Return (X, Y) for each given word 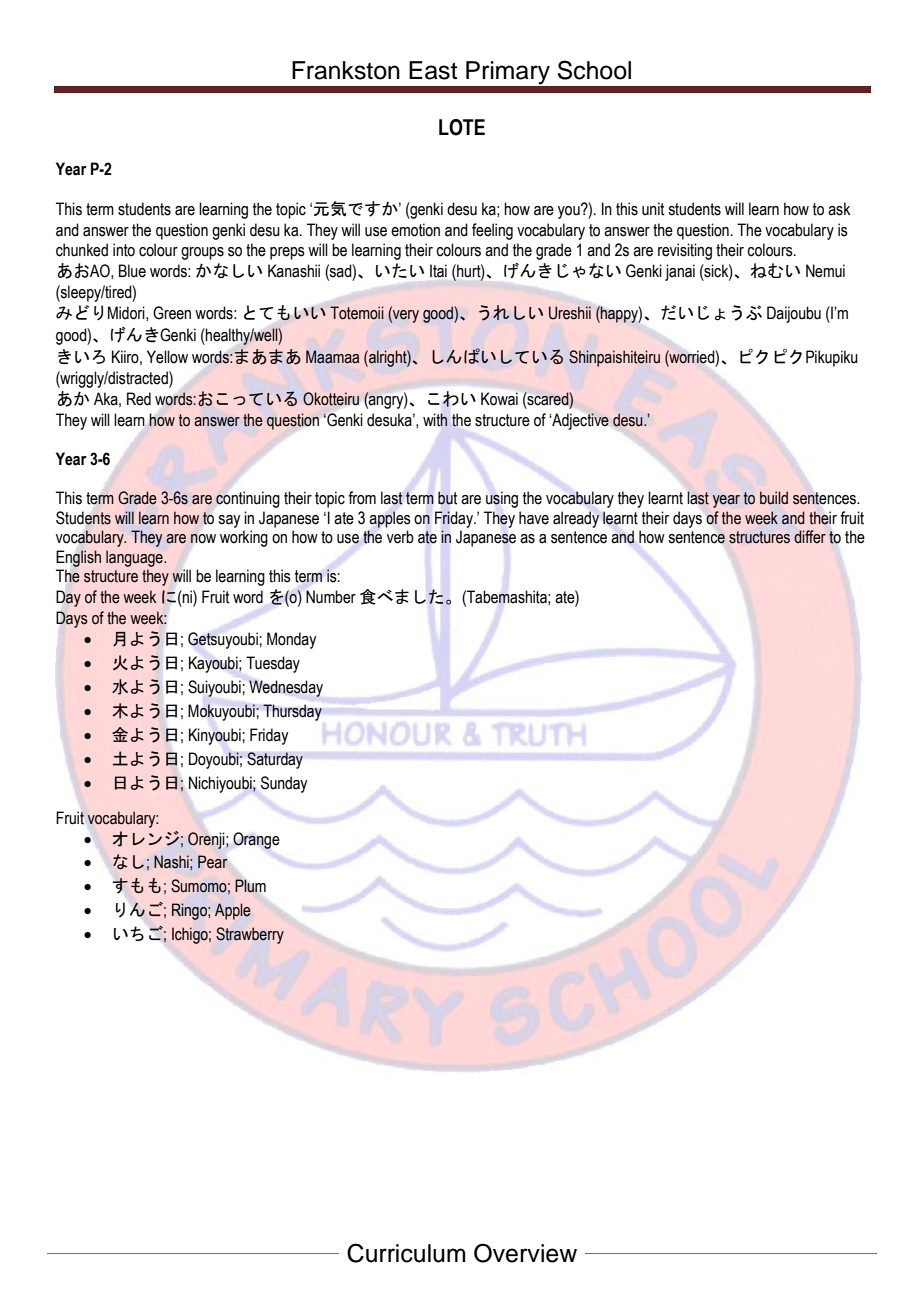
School (594, 70)
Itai (438, 271)
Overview (525, 1253)
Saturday (275, 760)
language (135, 558)
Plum (250, 886)
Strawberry (250, 935)
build (774, 498)
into (124, 250)
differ (810, 537)
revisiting (685, 251)
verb (400, 537)
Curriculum (406, 1253)
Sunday (284, 784)
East (433, 70)
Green (172, 313)
